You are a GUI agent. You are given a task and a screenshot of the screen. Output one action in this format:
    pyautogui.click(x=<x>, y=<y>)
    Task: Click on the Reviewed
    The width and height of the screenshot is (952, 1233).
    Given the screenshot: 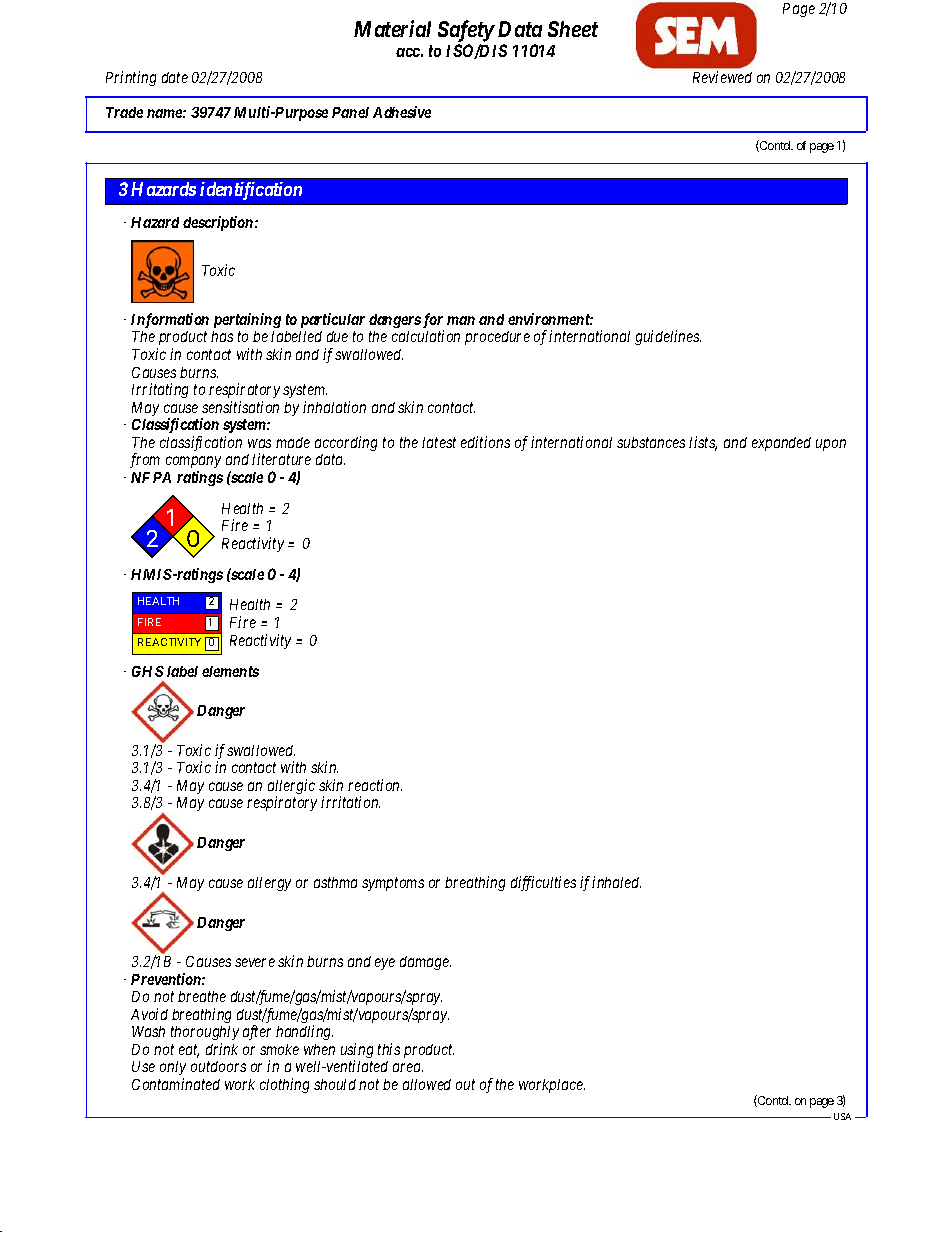 What is the action you would take?
    pyautogui.click(x=722, y=77)
